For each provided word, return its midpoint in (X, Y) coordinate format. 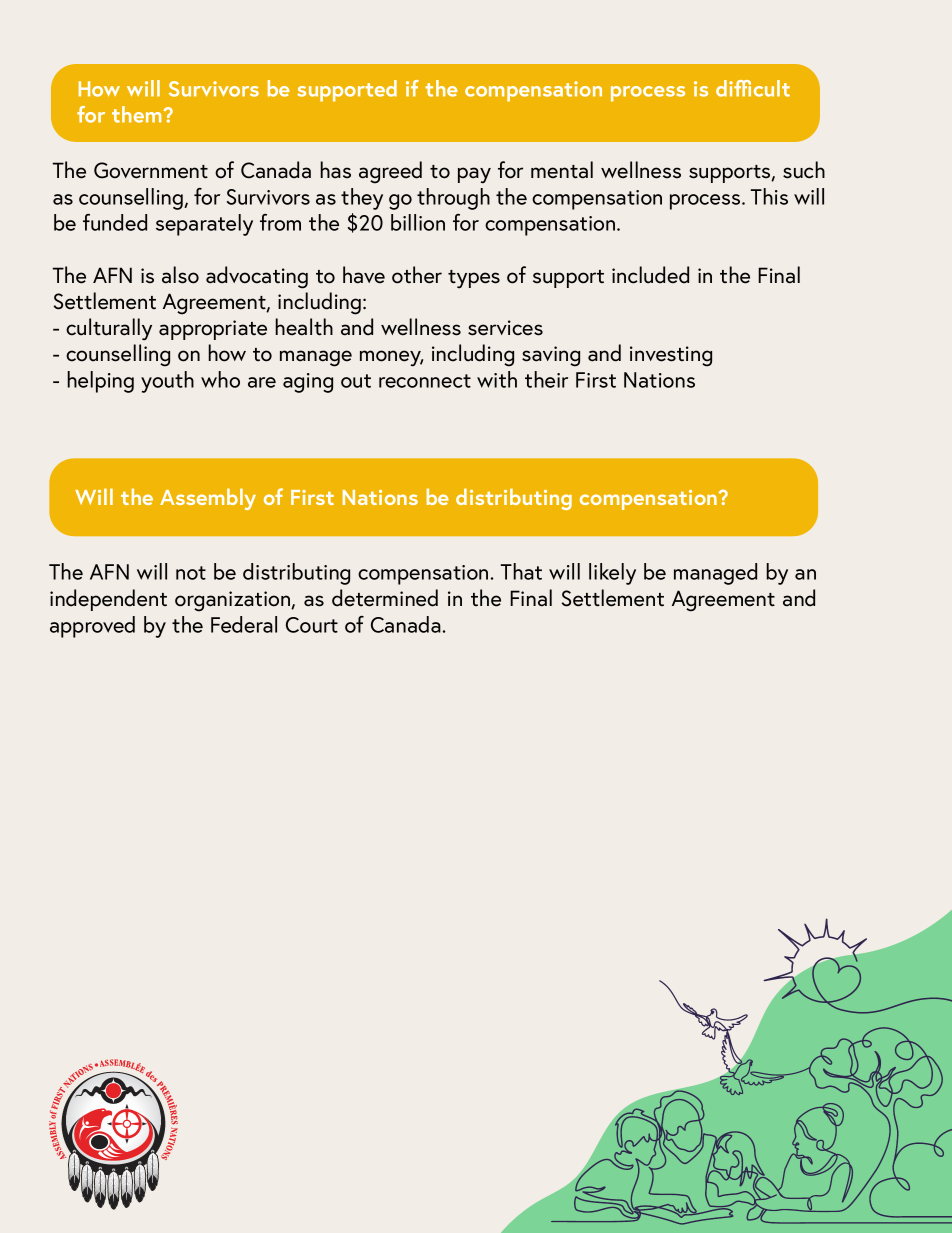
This (769, 196)
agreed (390, 172)
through (453, 199)
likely (612, 574)
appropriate (213, 330)
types (474, 279)
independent (108, 600)
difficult (753, 88)
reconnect (425, 381)
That (521, 571)
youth (167, 382)
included (650, 275)
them (136, 114)
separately (204, 225)
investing (671, 356)
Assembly (208, 499)
